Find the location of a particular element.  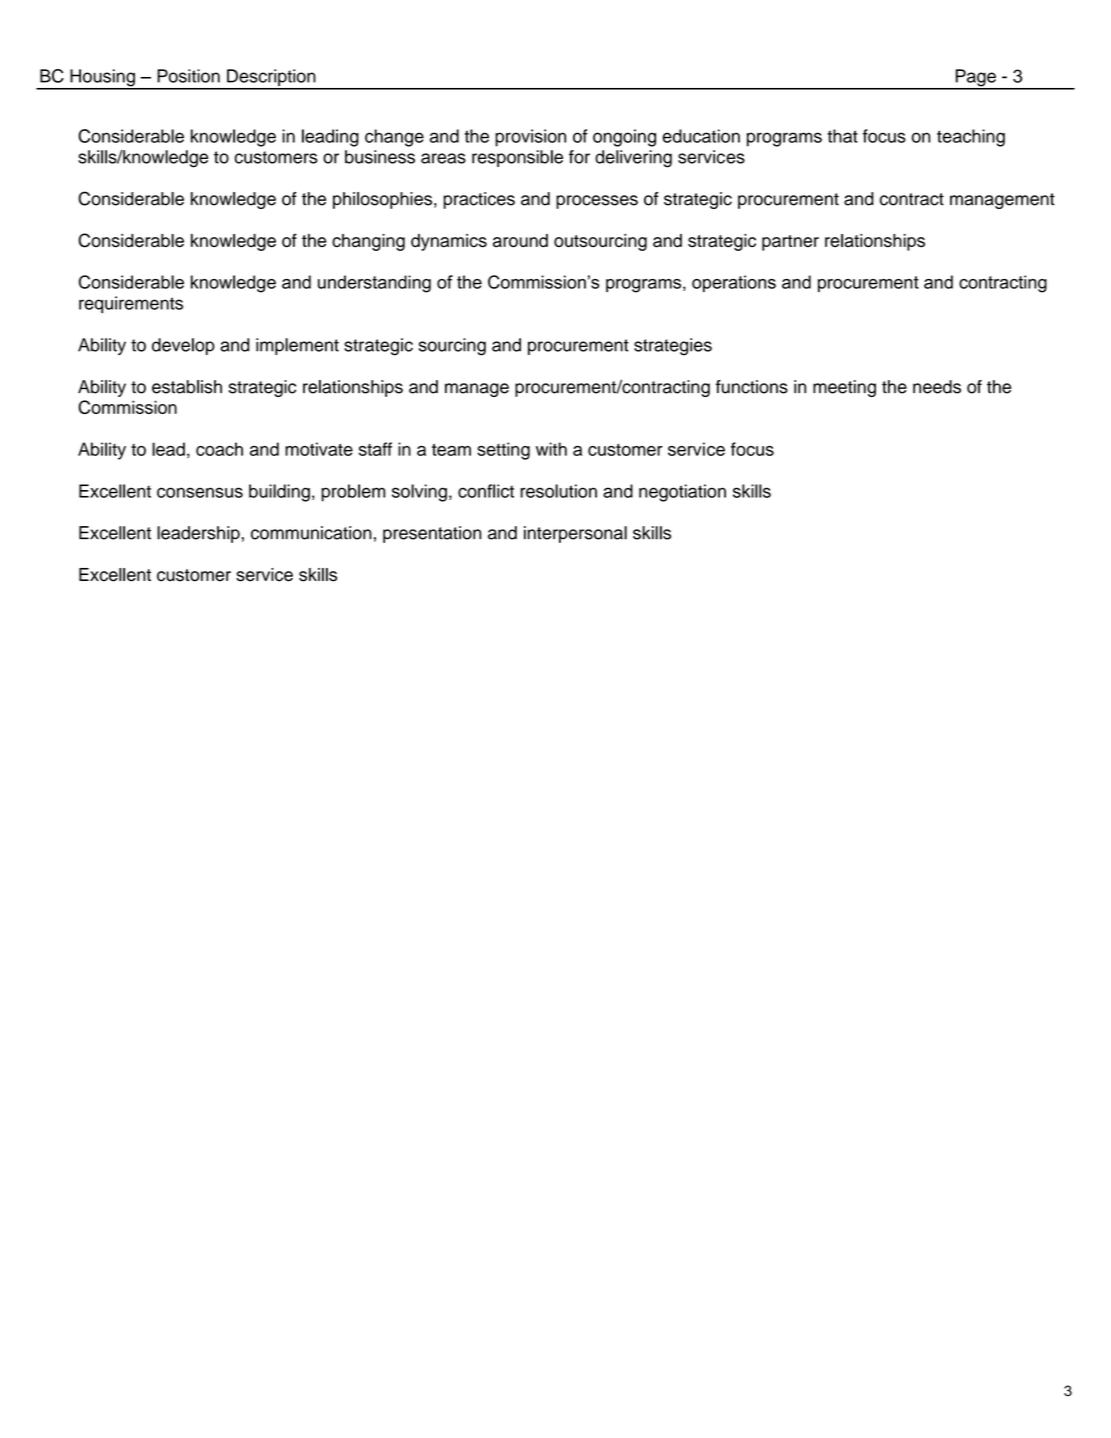

Page is located at coordinates (975, 79).
